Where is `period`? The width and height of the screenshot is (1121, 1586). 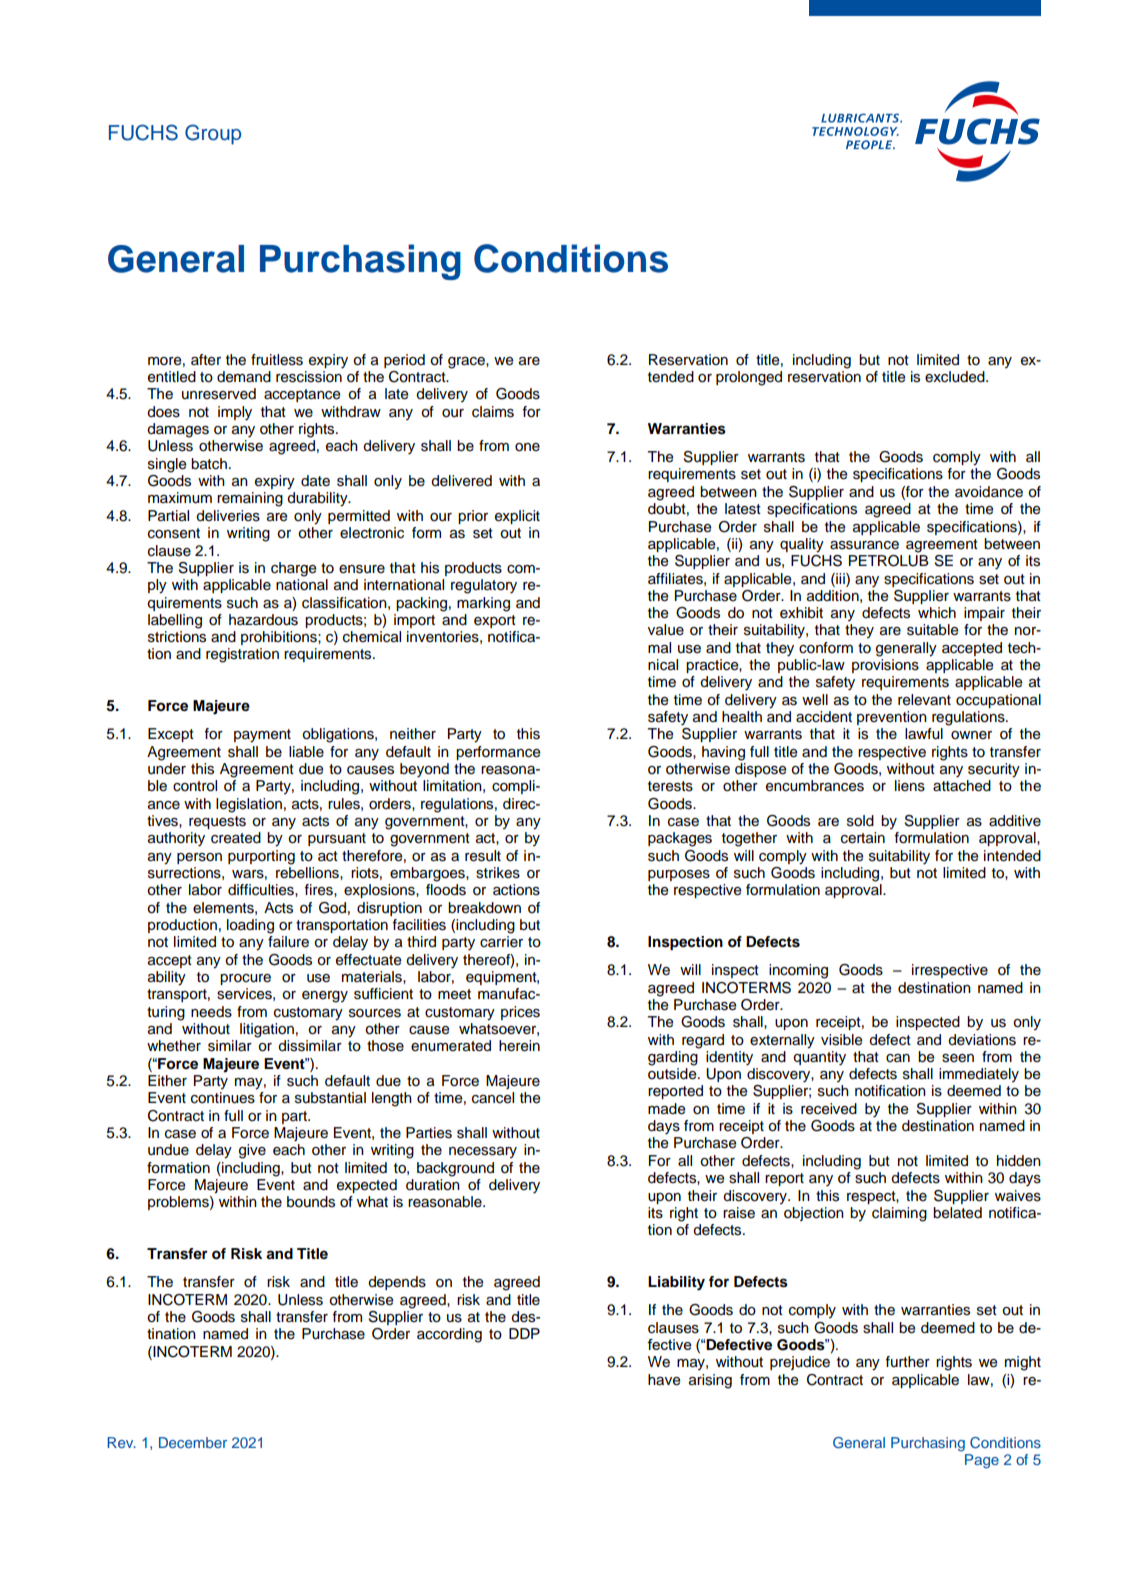
period is located at coordinates (404, 361).
